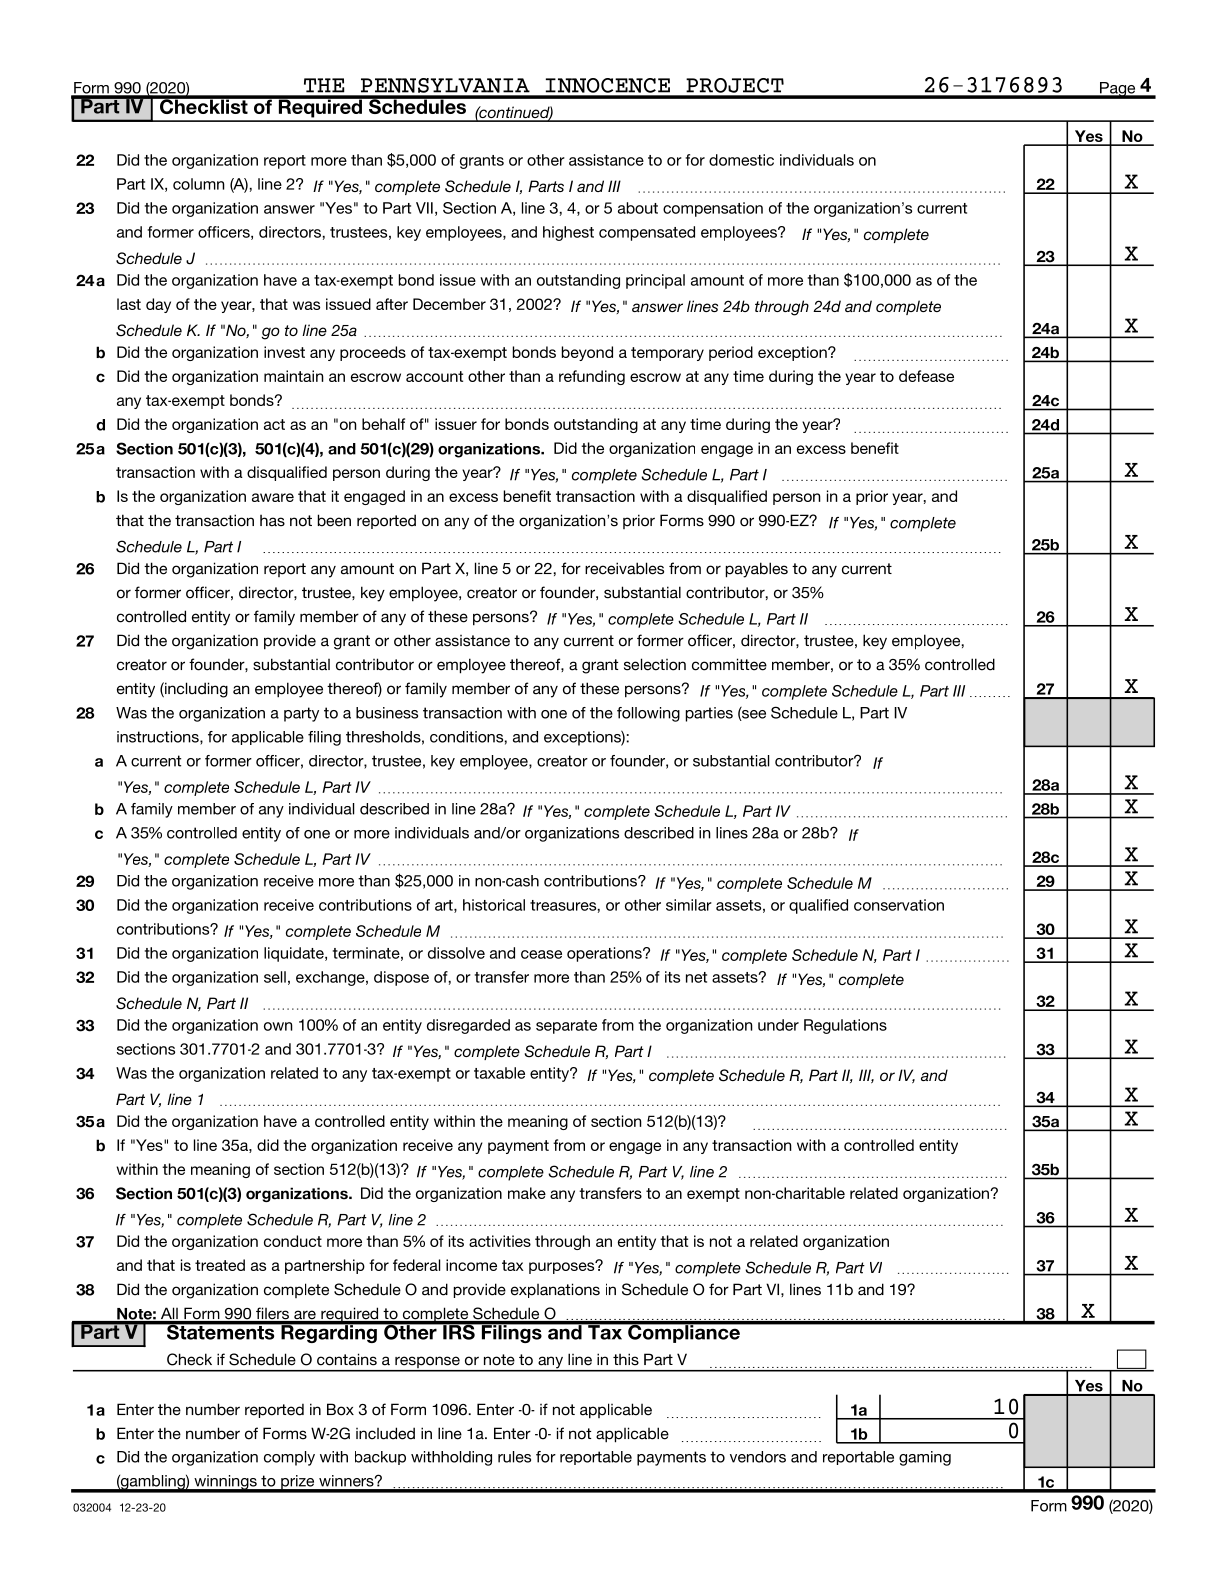 This screenshot has height=1586, width=1225. What do you see at coordinates (899, 905) in the screenshot?
I see `conservation` at bounding box center [899, 905].
